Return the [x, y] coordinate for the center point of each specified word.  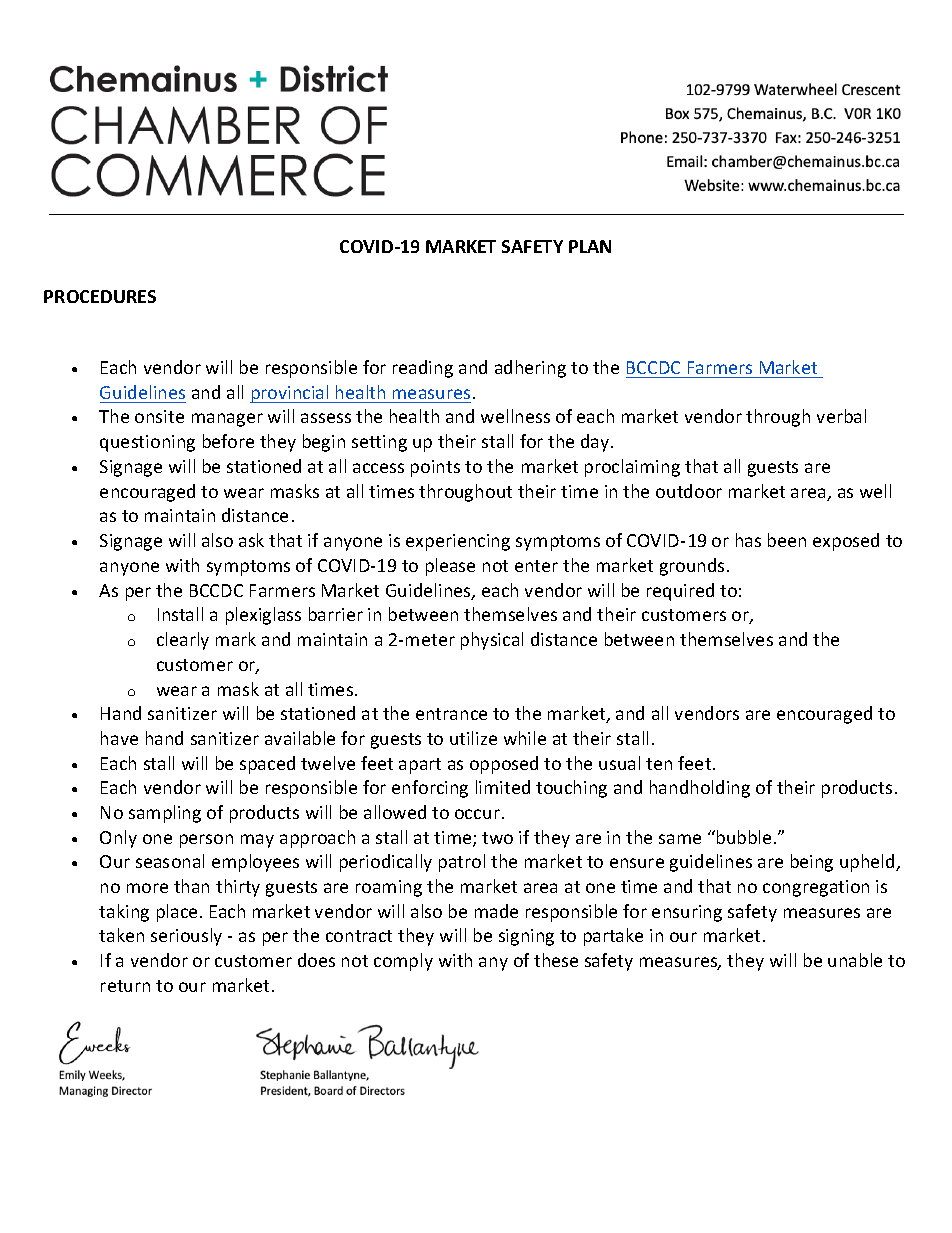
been [787, 540]
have [119, 738]
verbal [841, 416]
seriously [186, 937]
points [435, 468]
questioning [147, 443]
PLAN [590, 246]
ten [659, 764]
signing [526, 937]
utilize [473, 738]
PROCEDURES [100, 296]
